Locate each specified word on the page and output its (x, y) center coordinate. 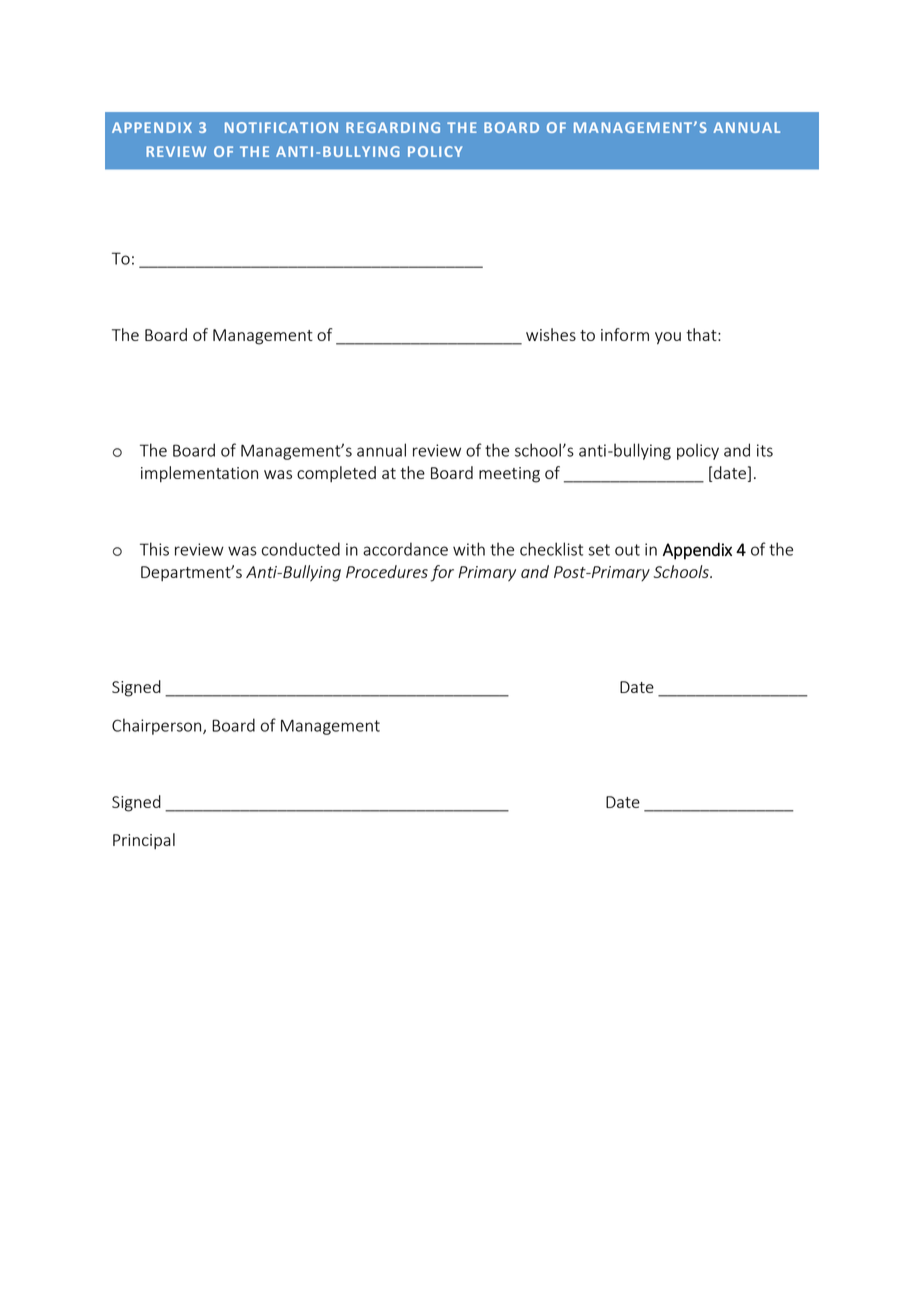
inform (625, 334)
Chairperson (158, 726)
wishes (551, 334)
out (627, 550)
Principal (144, 841)
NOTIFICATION (281, 127)
